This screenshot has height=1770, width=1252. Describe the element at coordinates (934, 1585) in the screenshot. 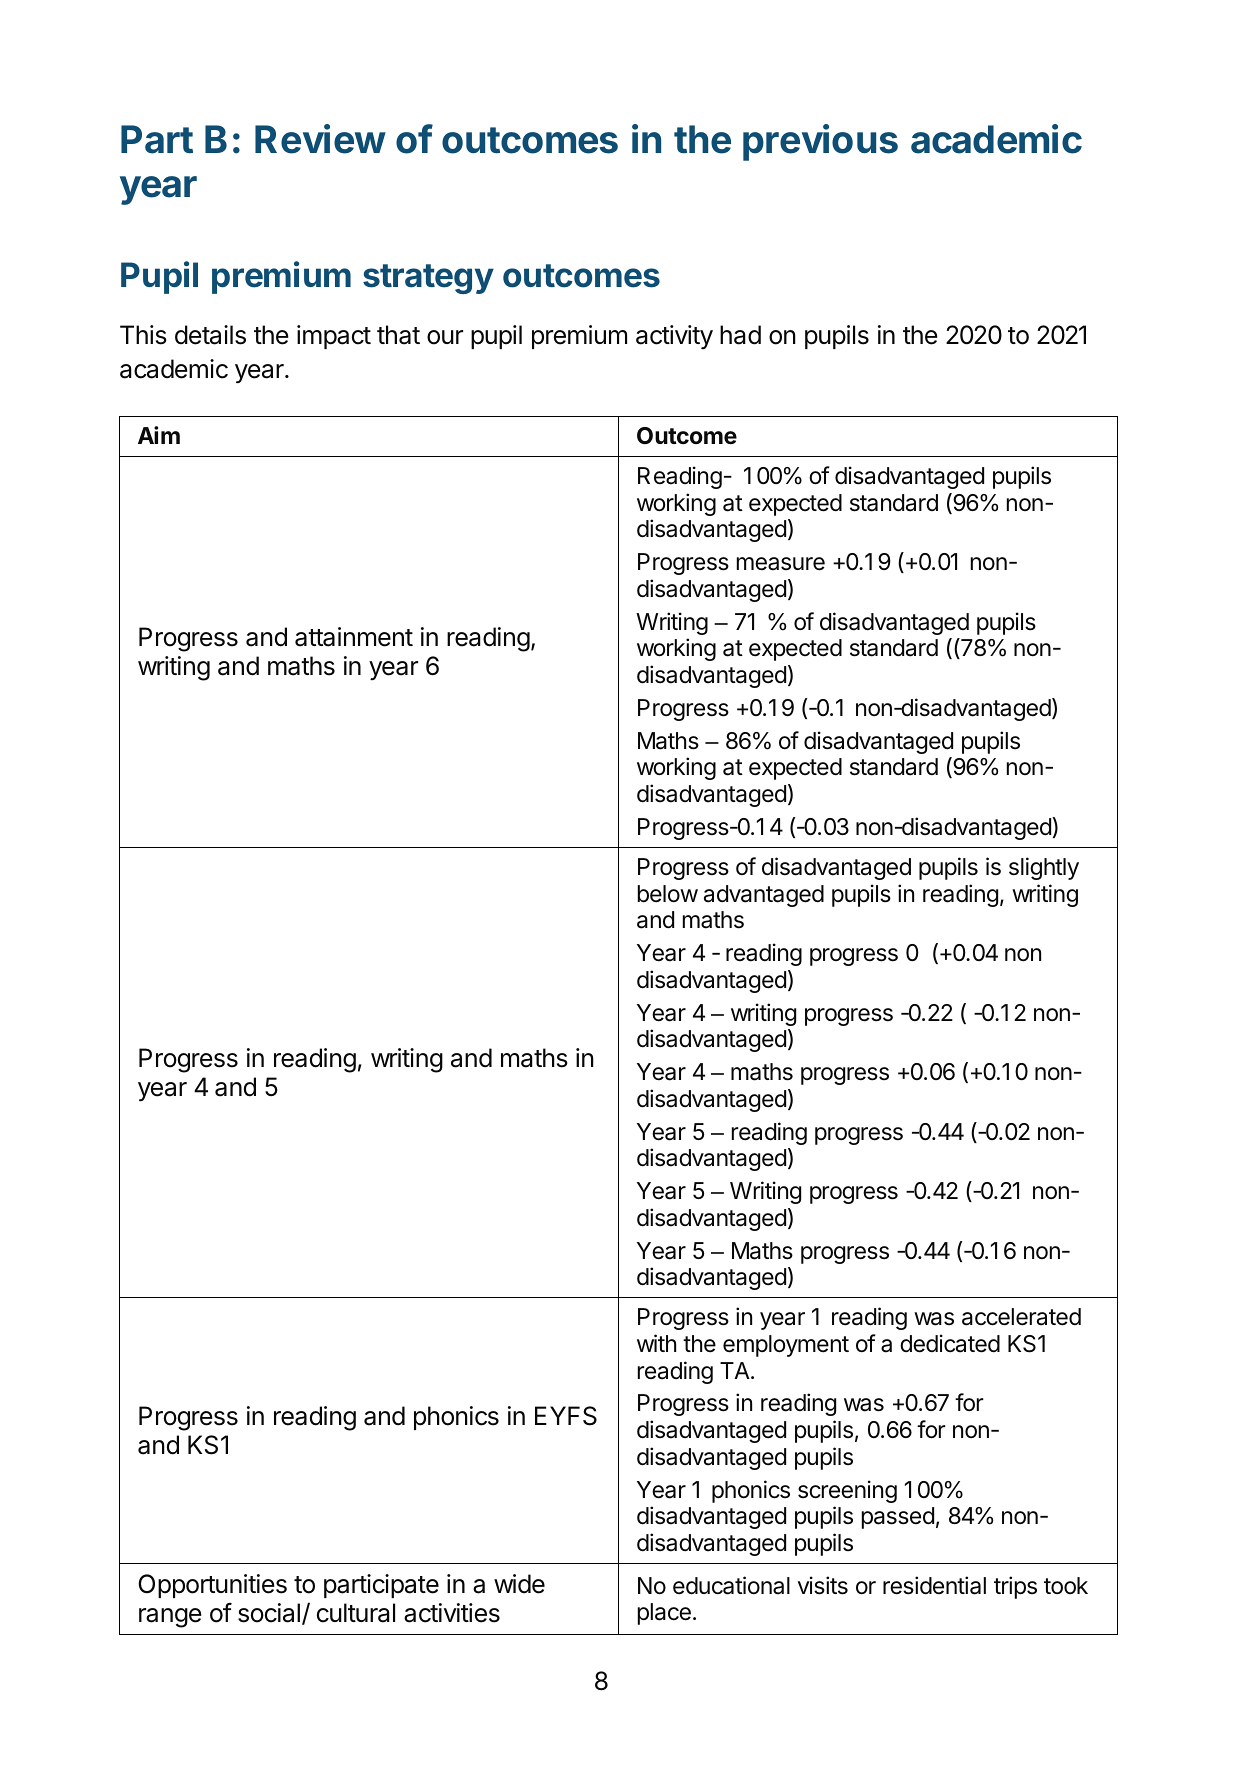

I see `residential` at that location.
